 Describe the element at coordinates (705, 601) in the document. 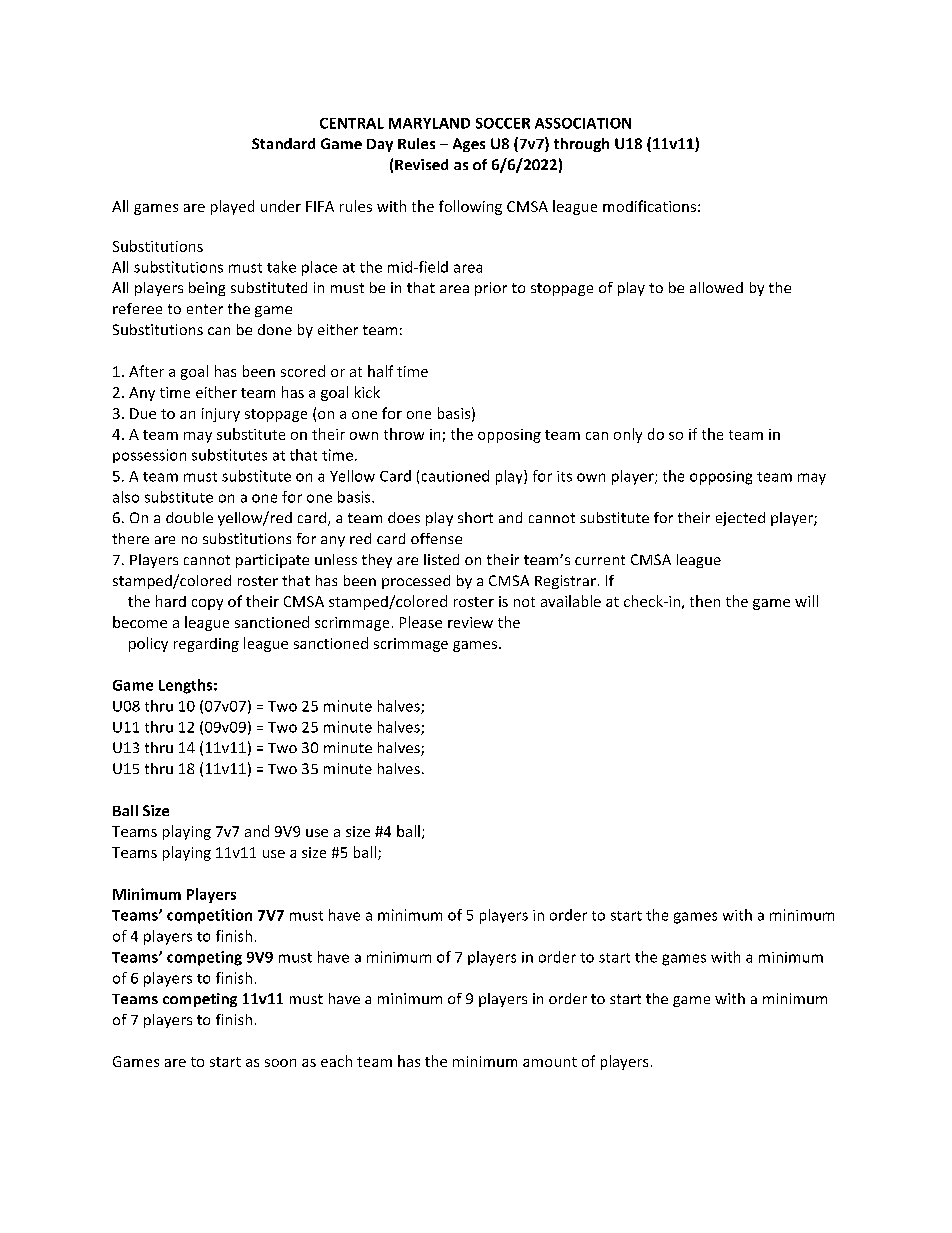

I see `then` at that location.
